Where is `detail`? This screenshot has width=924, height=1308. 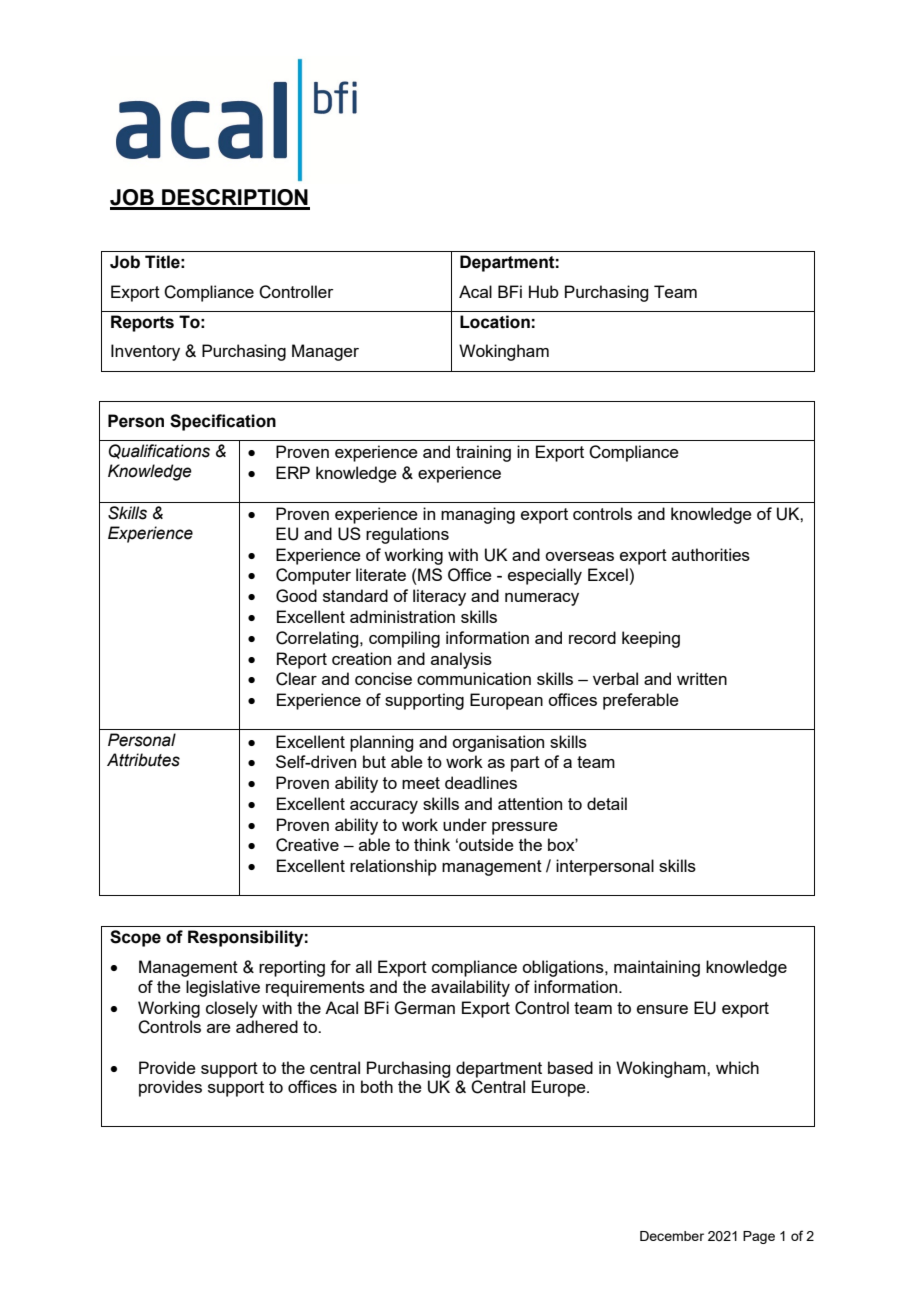
detail is located at coordinates (607, 803).
